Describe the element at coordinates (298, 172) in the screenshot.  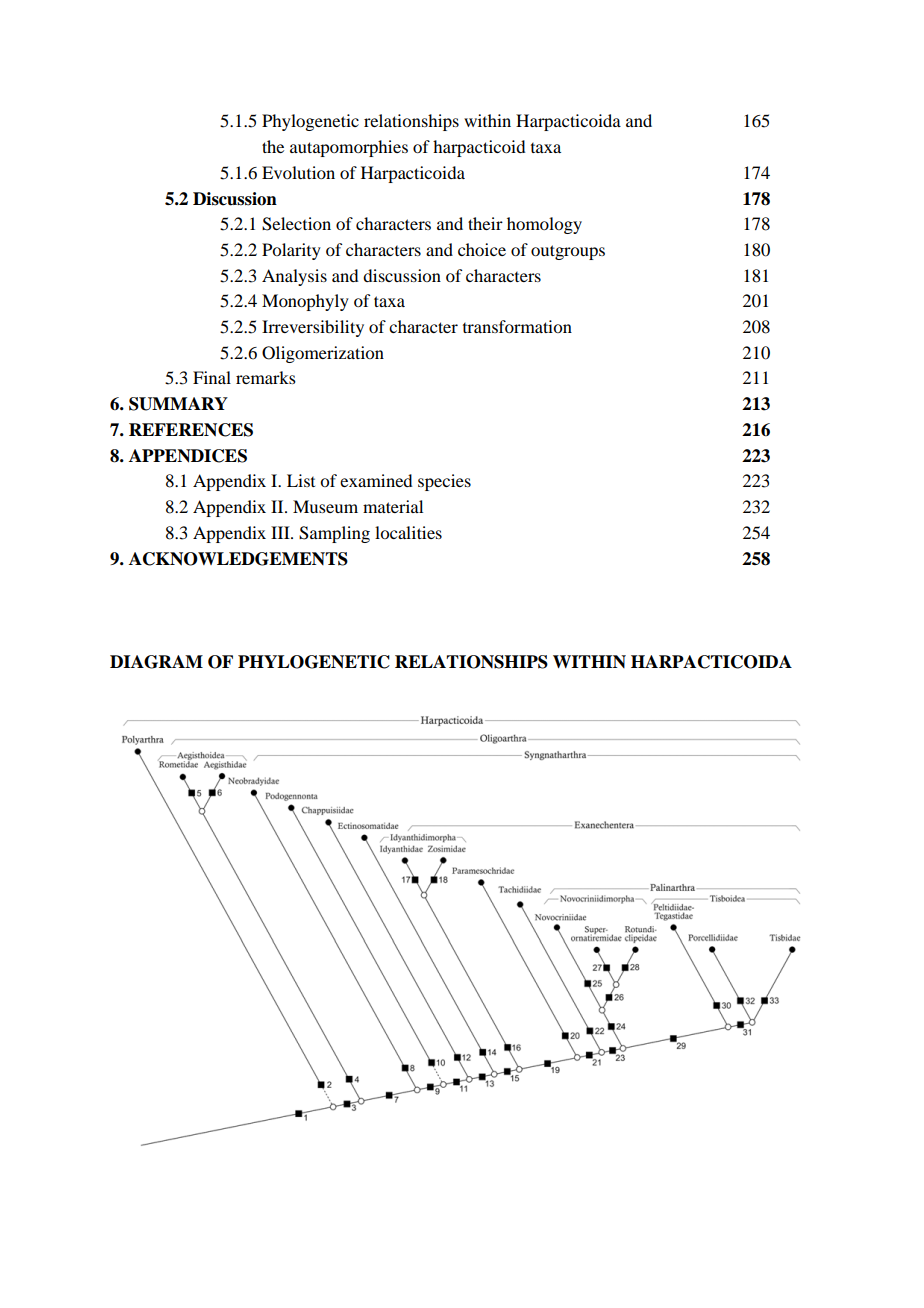
I see `Evolution` at that location.
